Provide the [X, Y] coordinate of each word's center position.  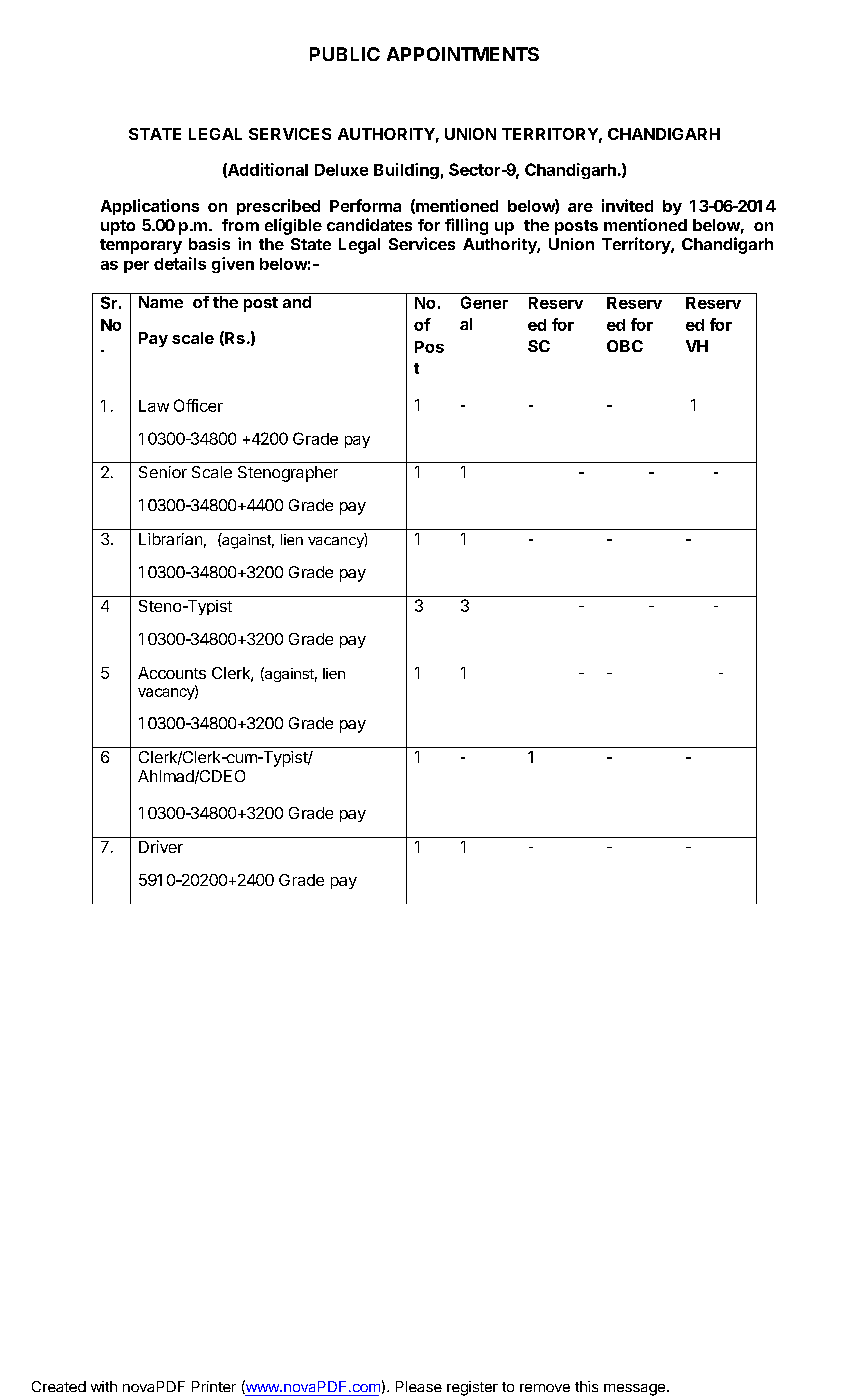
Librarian [170, 539]
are [580, 207]
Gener [484, 302]
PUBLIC [345, 54]
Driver [161, 846]
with [104, 1386]
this [586, 1386]
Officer [198, 405]
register [472, 1388]
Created [59, 1386]
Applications [150, 207]
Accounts [172, 673]
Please [419, 1386]
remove [545, 1388]
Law [154, 406]
